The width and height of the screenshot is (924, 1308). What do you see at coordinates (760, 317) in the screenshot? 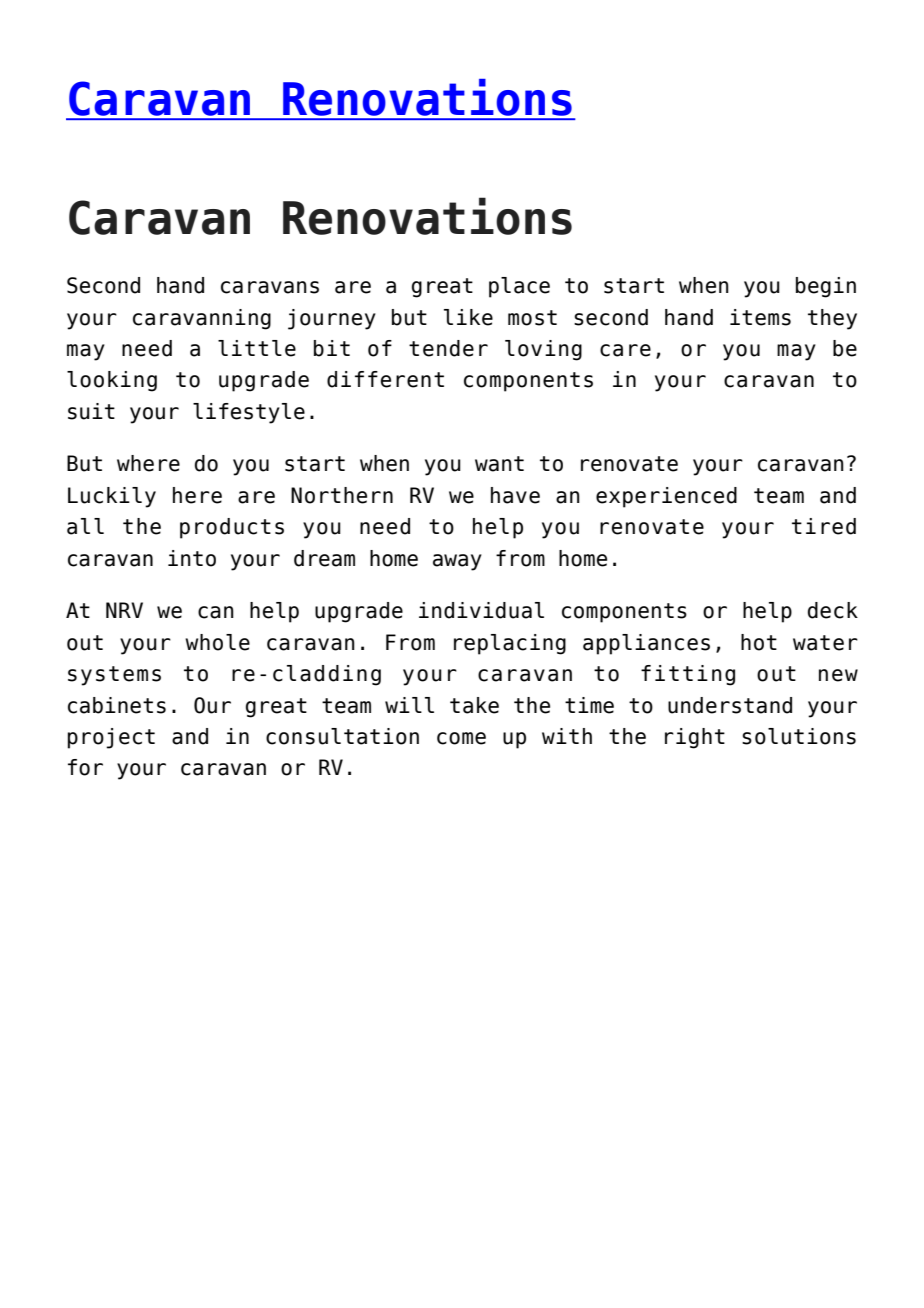
I see `items` at bounding box center [760, 317].
